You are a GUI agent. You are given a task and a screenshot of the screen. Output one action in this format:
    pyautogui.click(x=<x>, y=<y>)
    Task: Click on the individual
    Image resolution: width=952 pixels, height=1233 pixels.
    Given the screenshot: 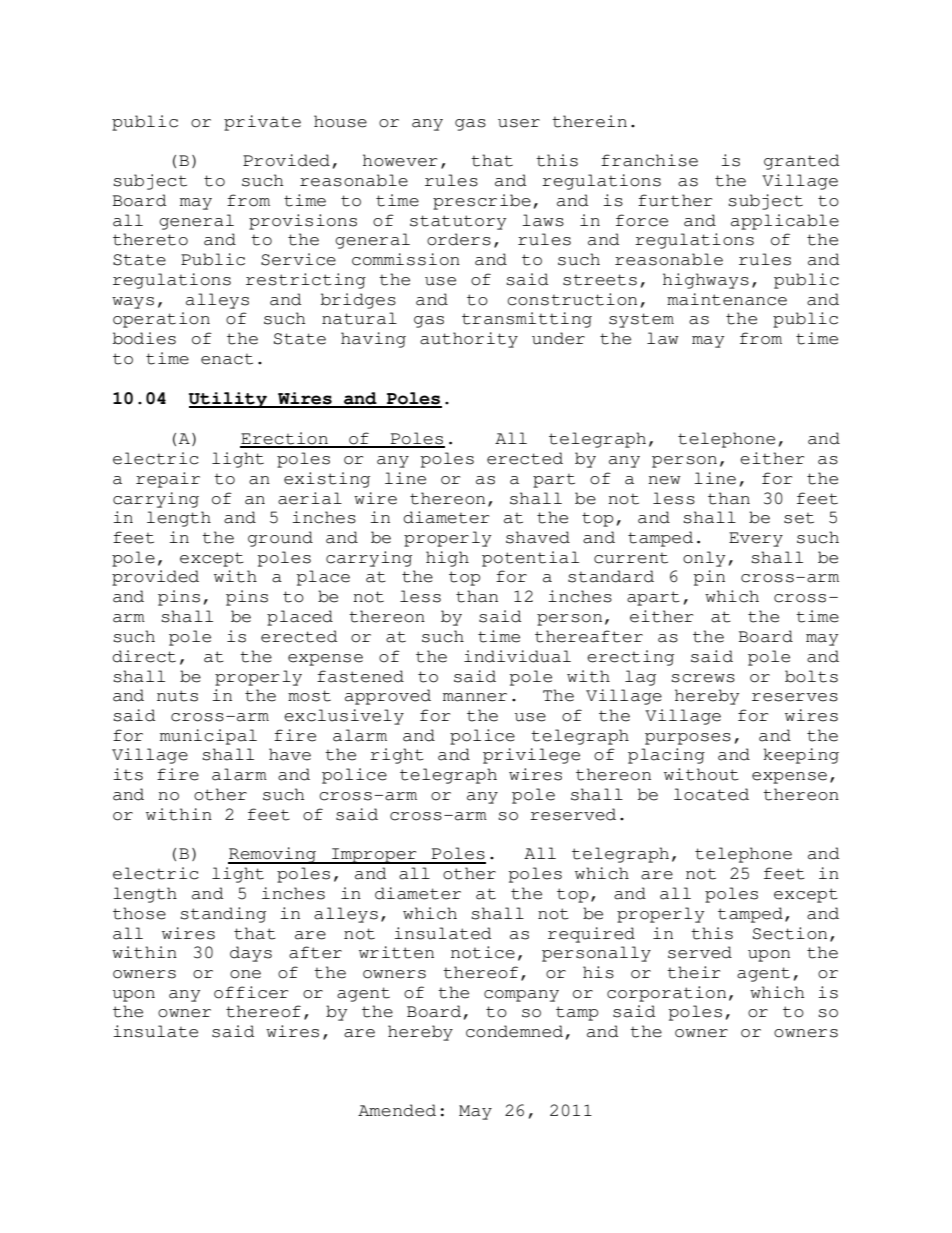 What is the action you would take?
    pyautogui.click(x=517, y=656)
